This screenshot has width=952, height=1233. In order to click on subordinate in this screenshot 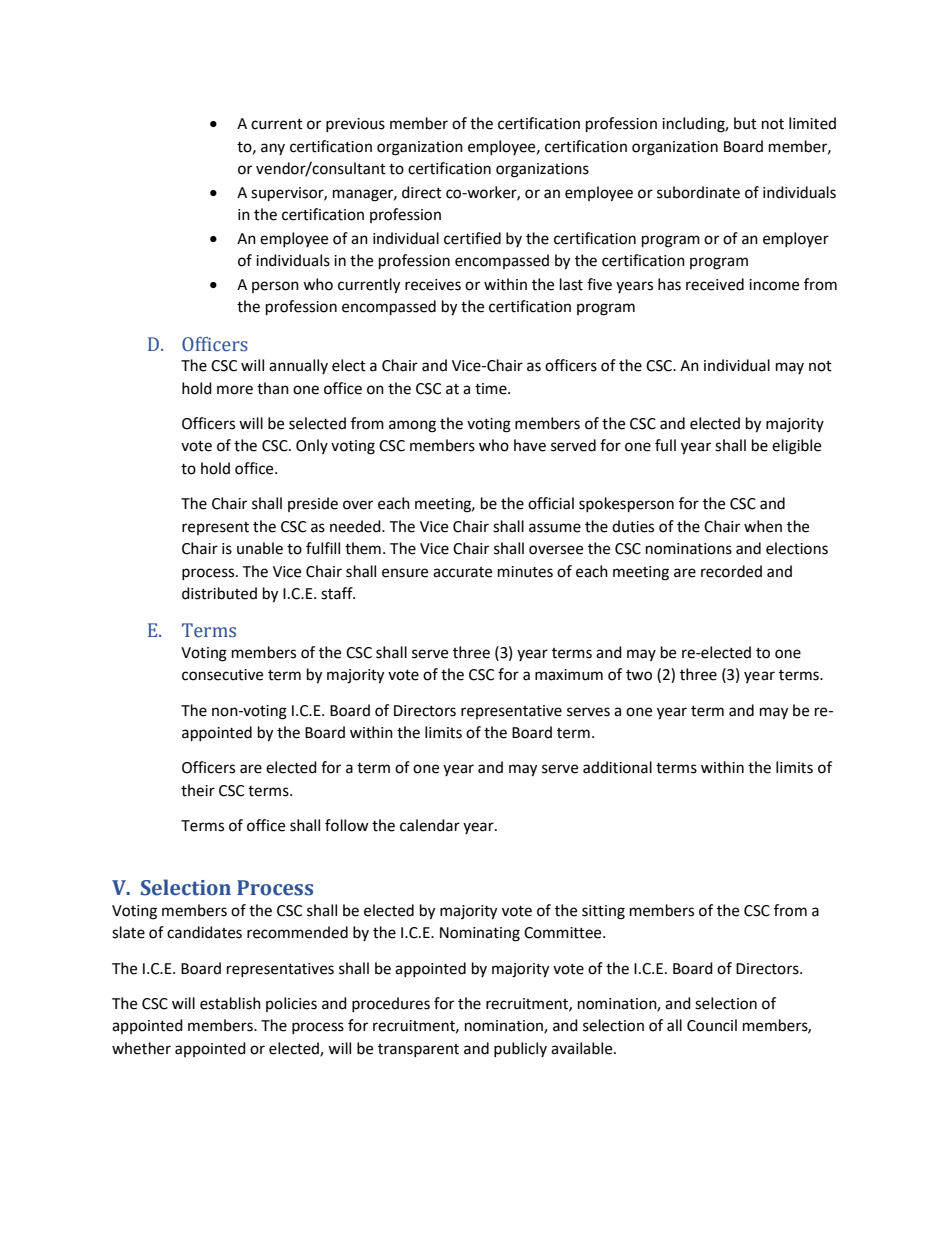, I will do `click(698, 192)`.
